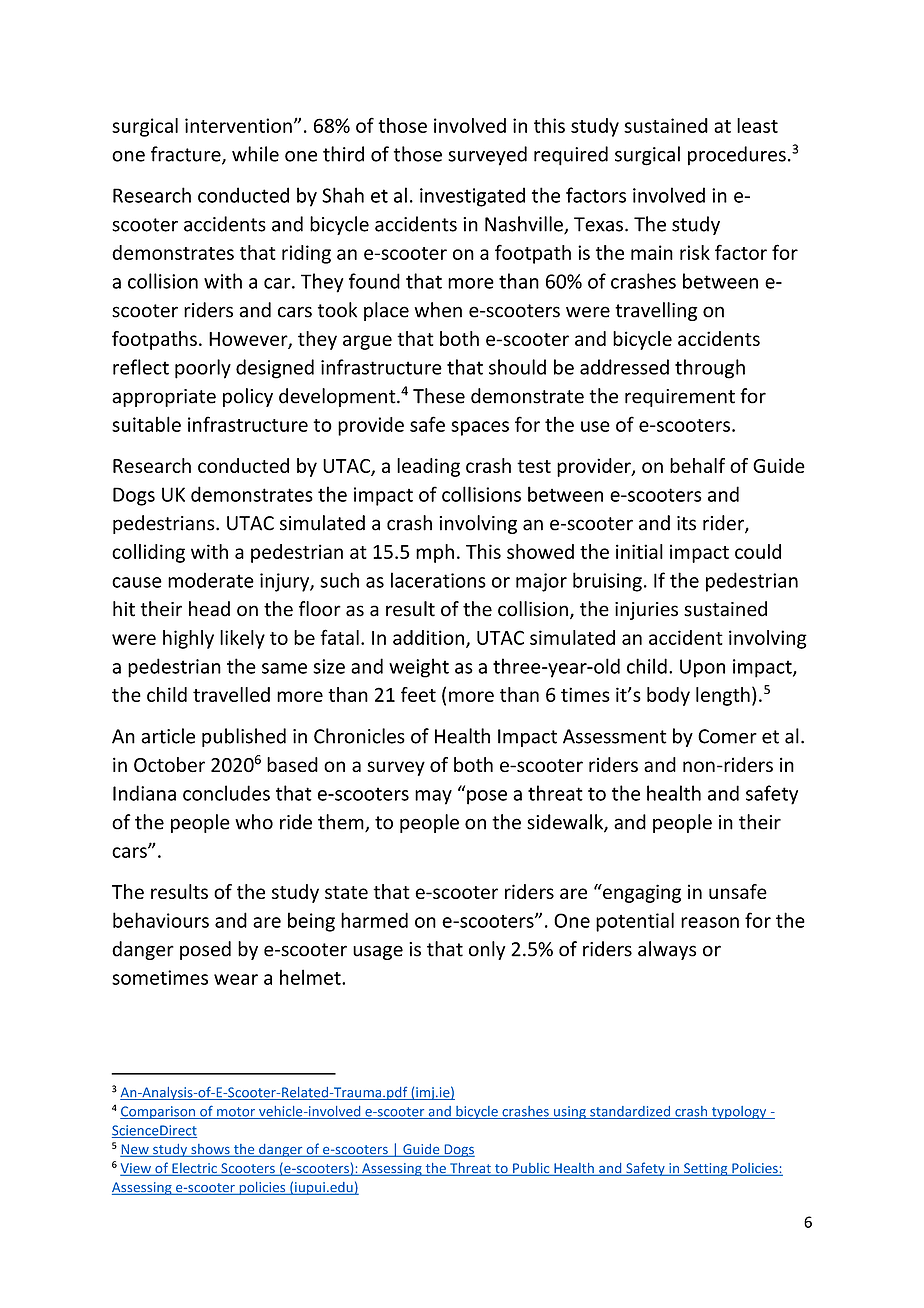 Image resolution: width=924 pixels, height=1308 pixels. I want to click on least, so click(757, 125).
